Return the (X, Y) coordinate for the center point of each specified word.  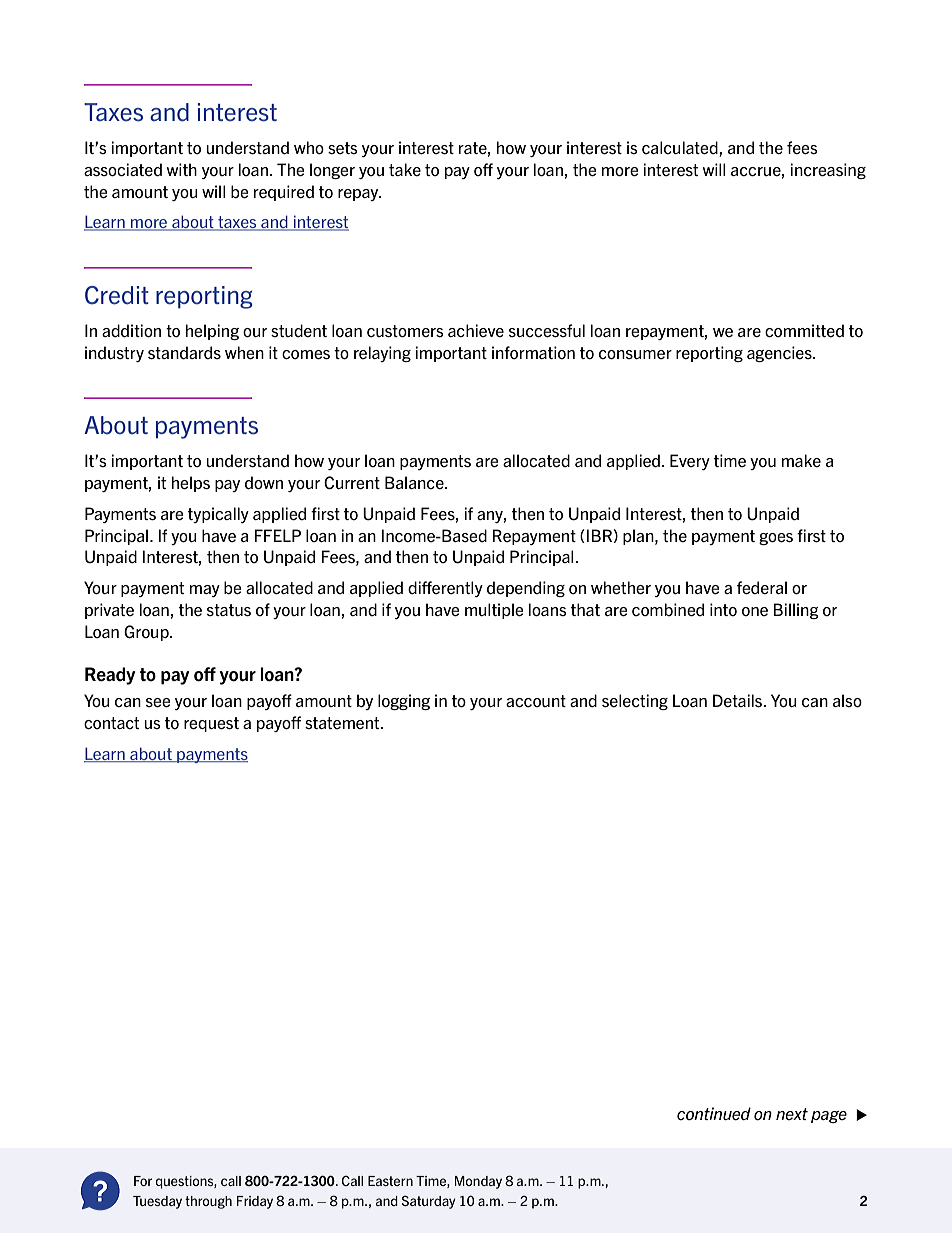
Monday (478, 1182)
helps (191, 484)
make (801, 460)
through (208, 1202)
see (158, 703)
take (405, 169)
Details (739, 700)
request (211, 724)
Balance (415, 482)
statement (343, 723)
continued (714, 1114)
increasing (828, 171)
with (181, 169)
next (792, 1114)
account (536, 701)
